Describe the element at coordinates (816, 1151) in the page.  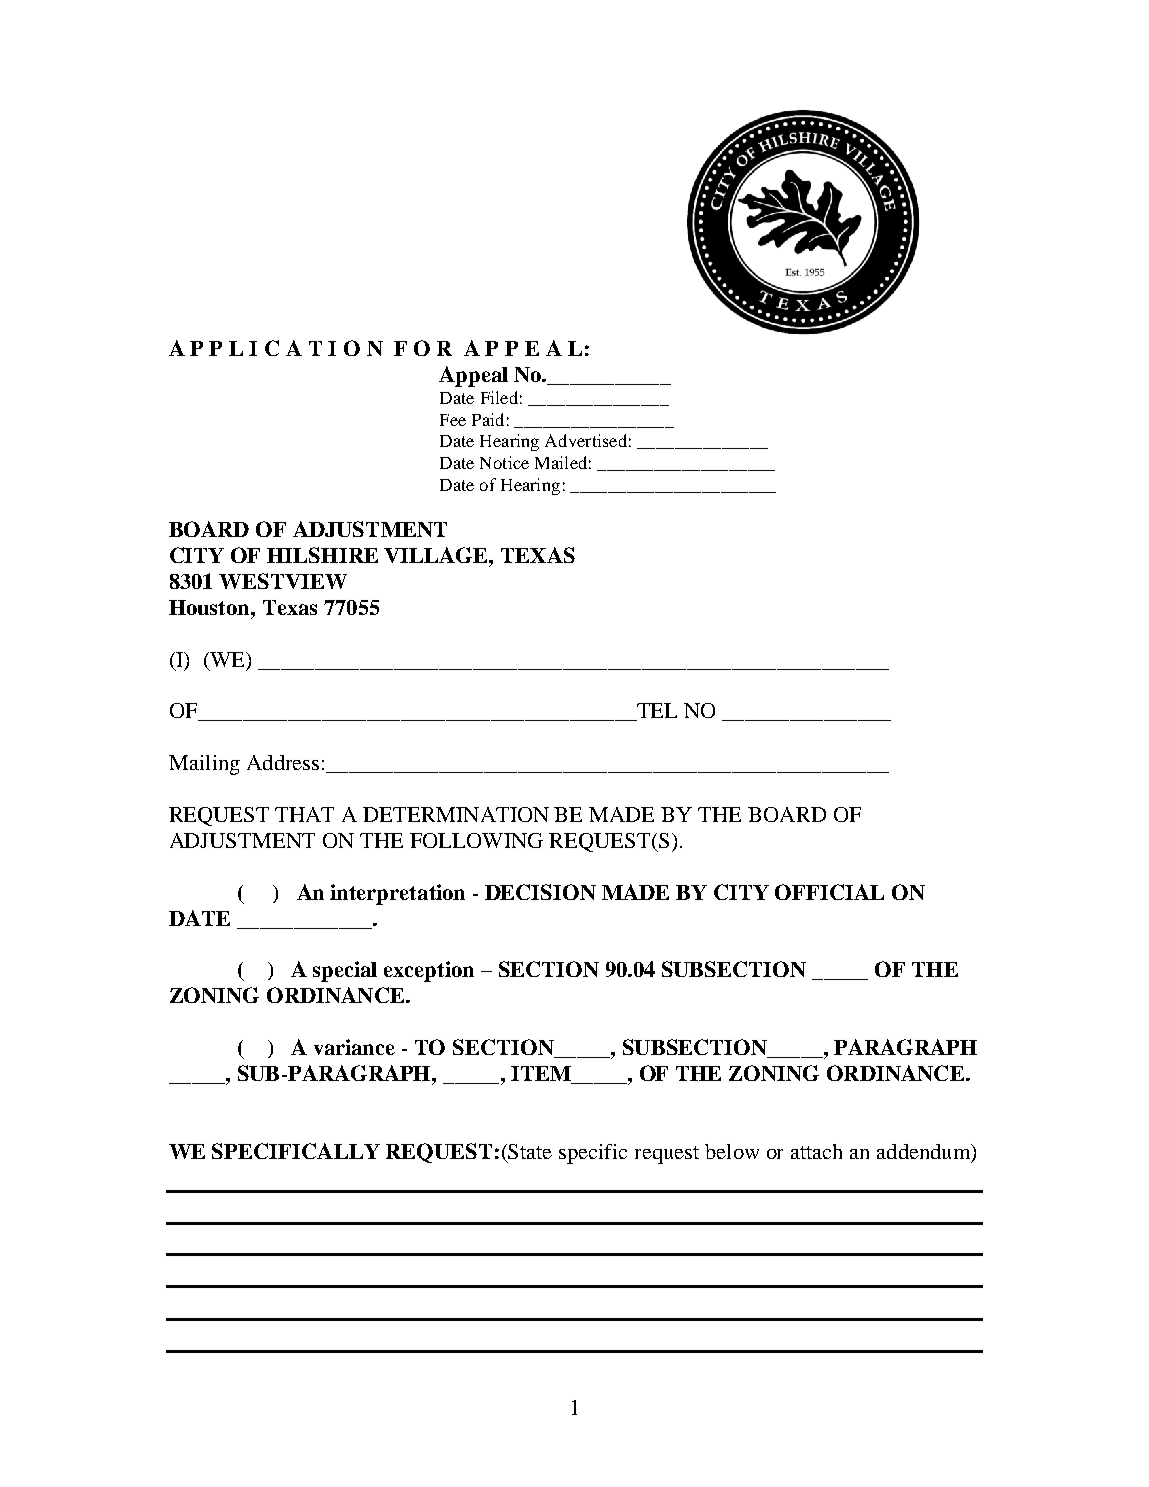
I see `attach` at that location.
